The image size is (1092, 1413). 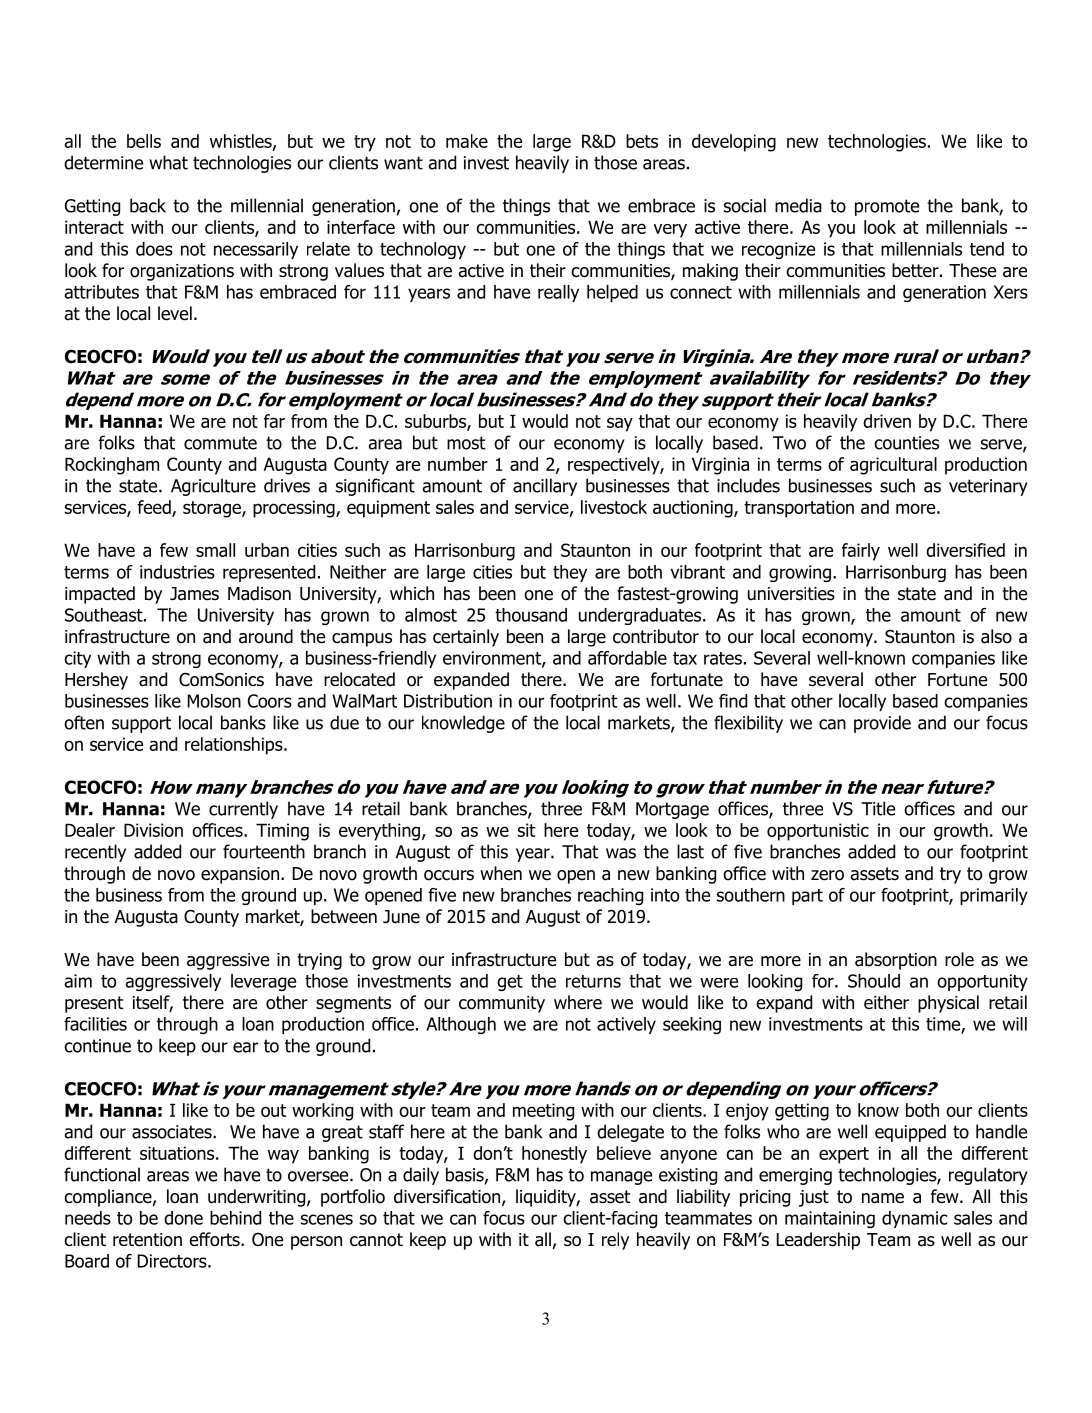 I want to click on leverage, so click(x=263, y=982).
